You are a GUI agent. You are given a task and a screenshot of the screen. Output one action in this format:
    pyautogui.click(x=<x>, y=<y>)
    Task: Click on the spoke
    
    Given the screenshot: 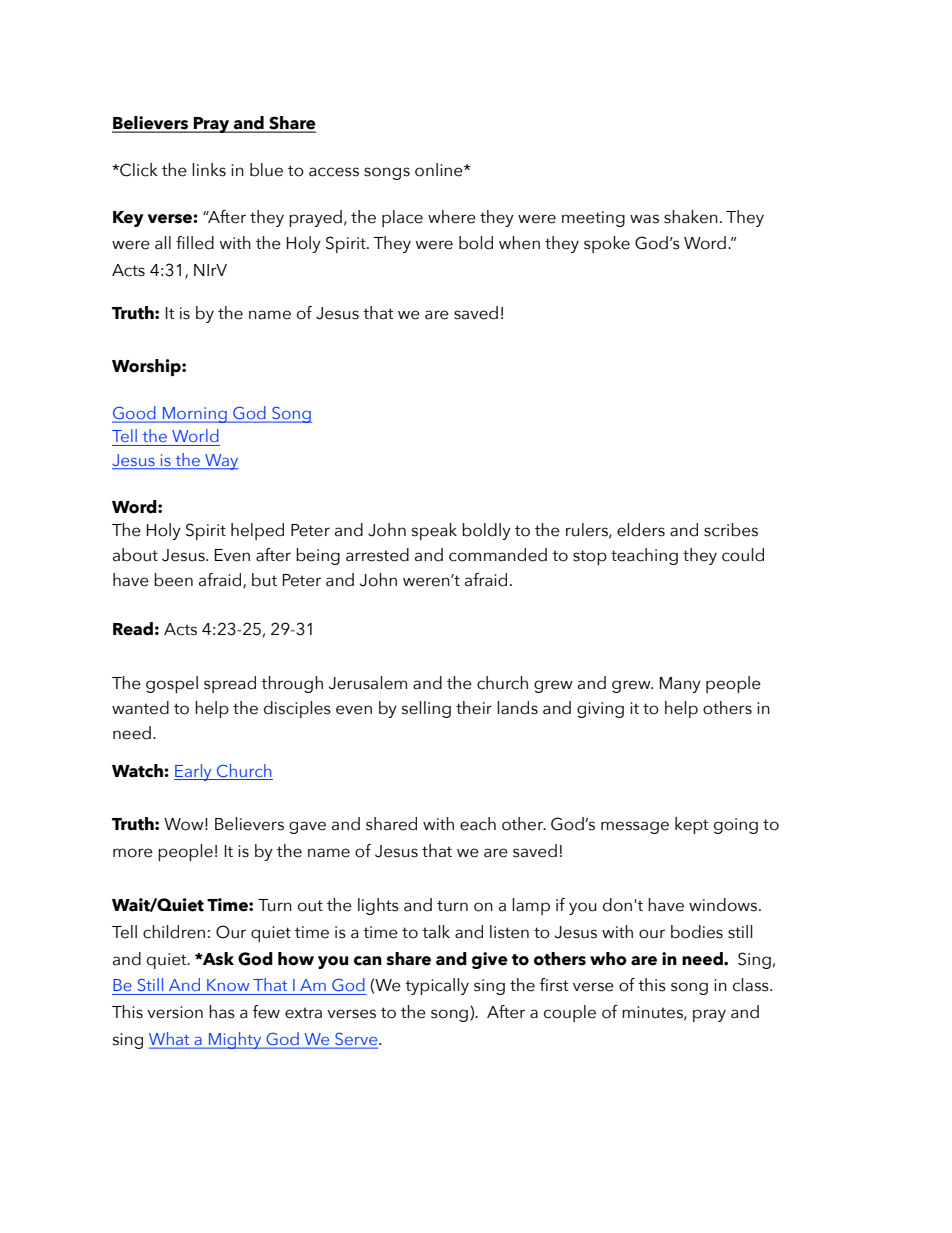 What is the action you would take?
    pyautogui.click(x=607, y=244)
